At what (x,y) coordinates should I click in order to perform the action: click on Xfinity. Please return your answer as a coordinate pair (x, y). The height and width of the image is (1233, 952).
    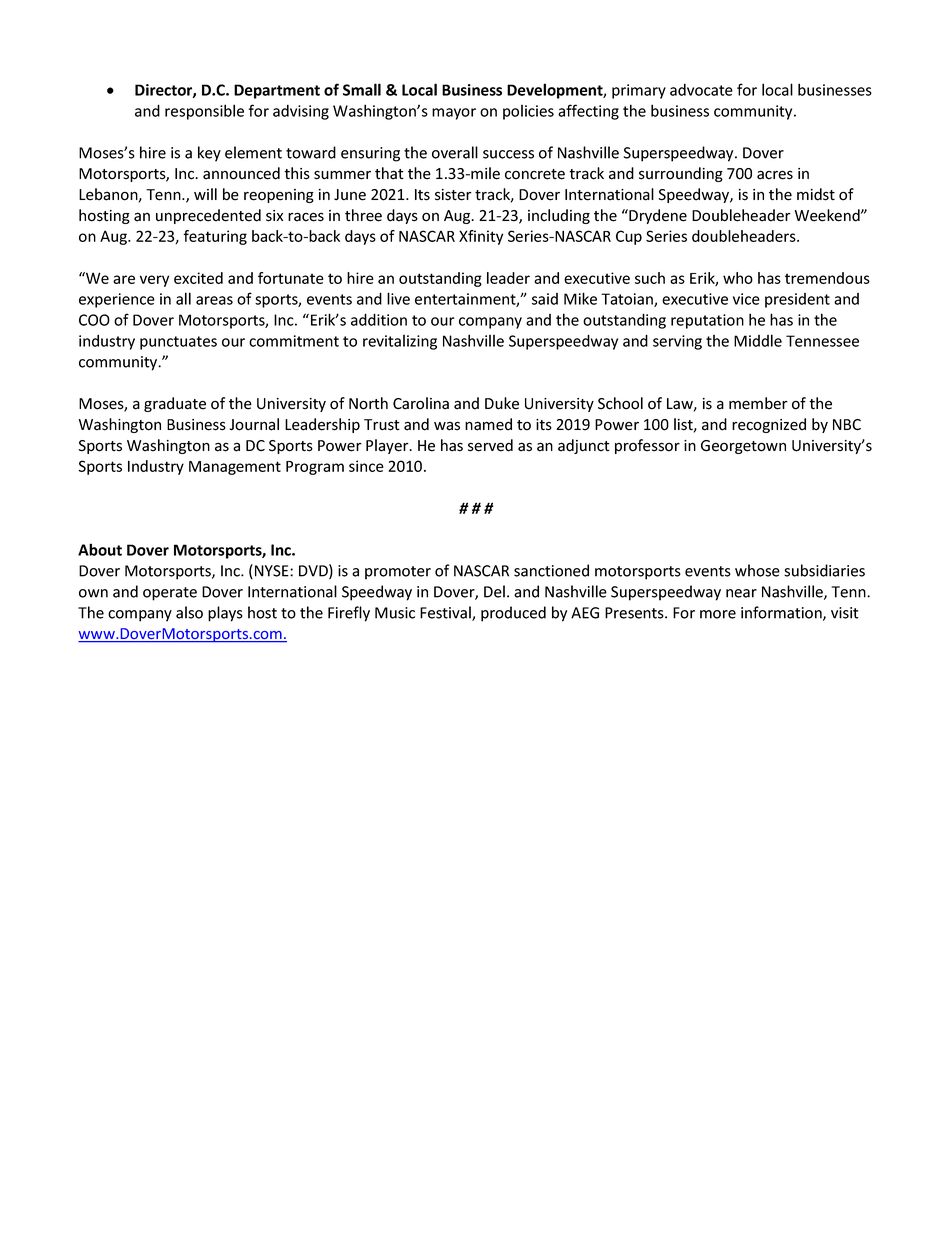
    Looking at the image, I should click on (481, 237).
